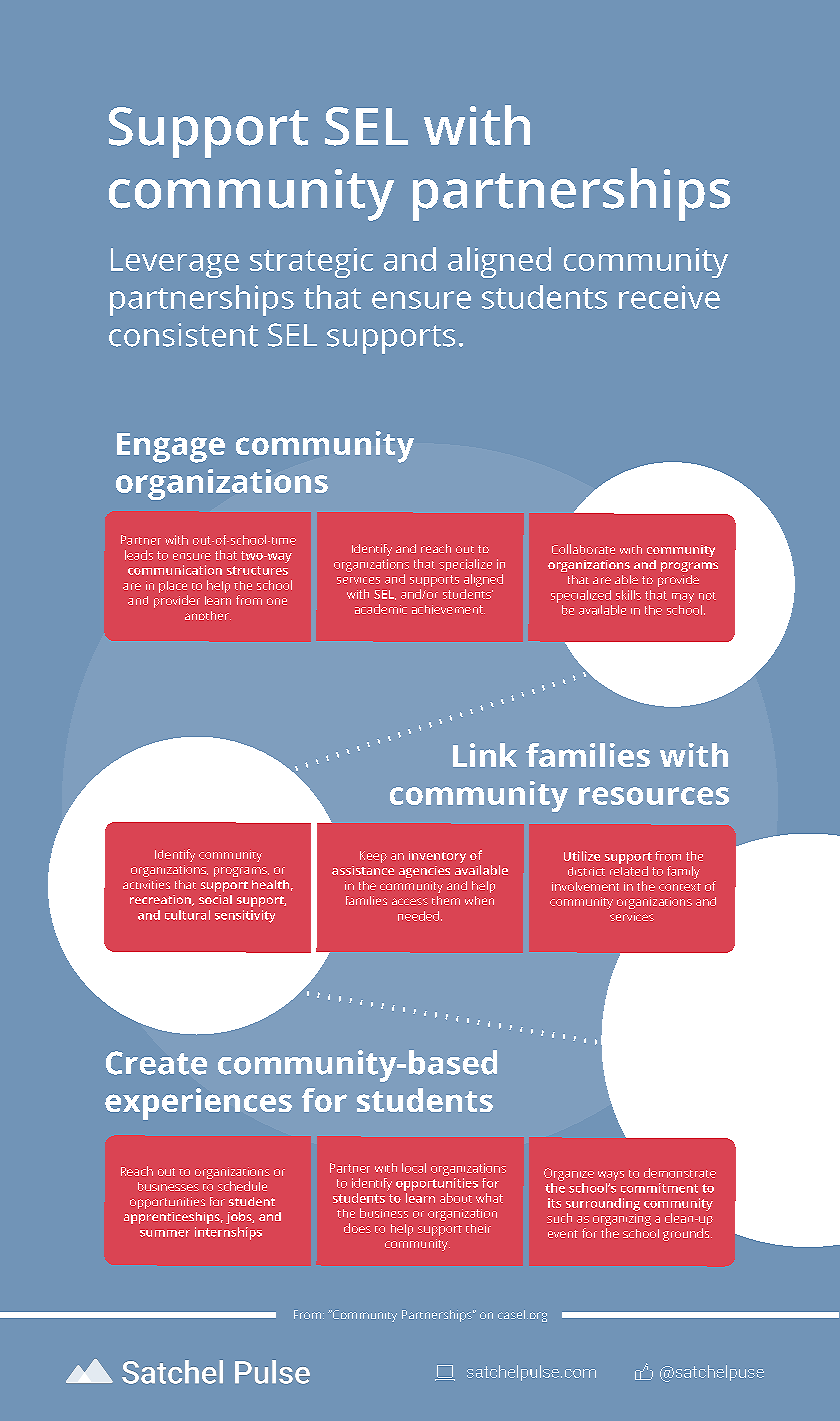  I want to click on Leverage, so click(175, 263).
